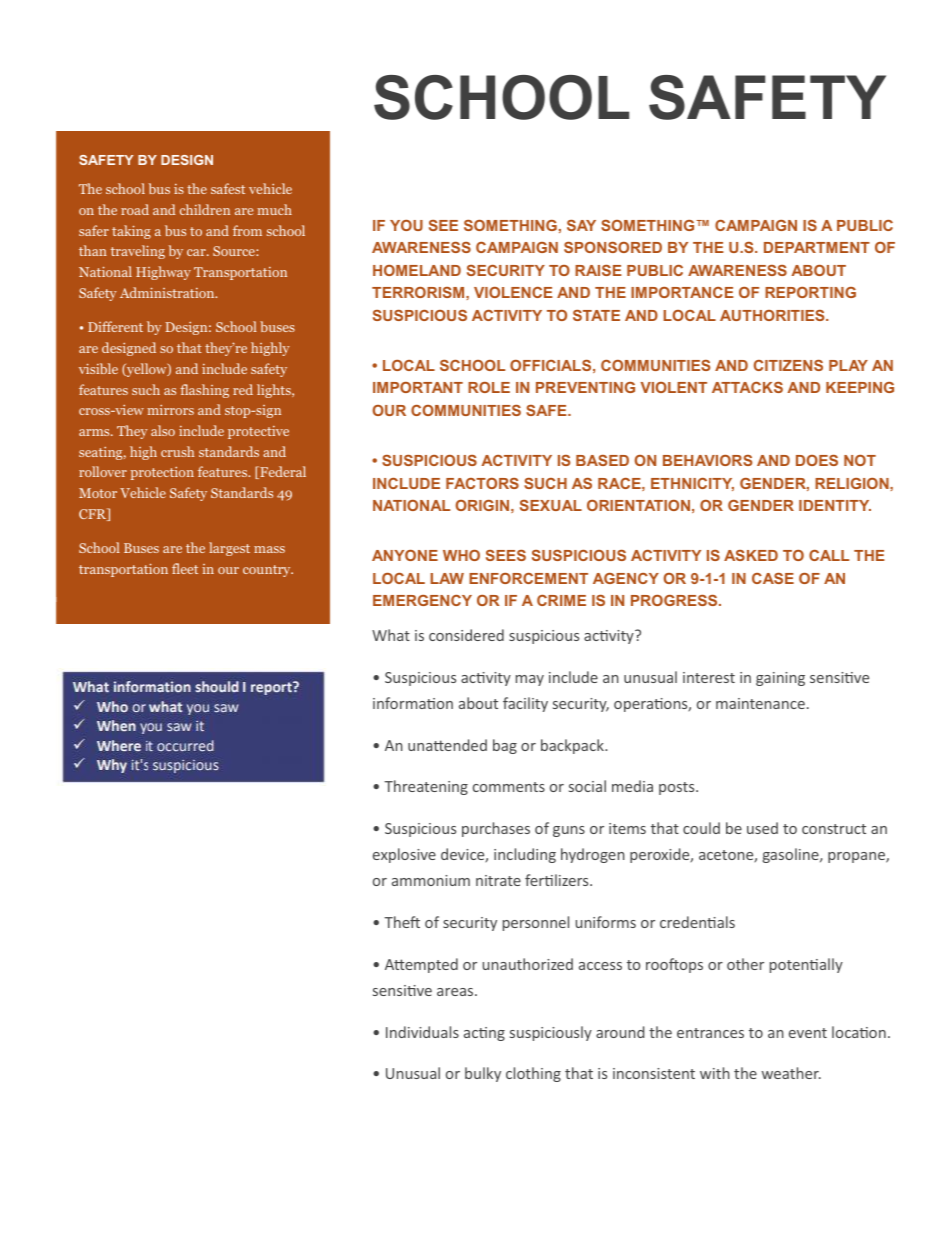 The height and width of the screenshot is (1233, 952). What do you see at coordinates (177, 451) in the screenshot?
I see `crush` at bounding box center [177, 451].
